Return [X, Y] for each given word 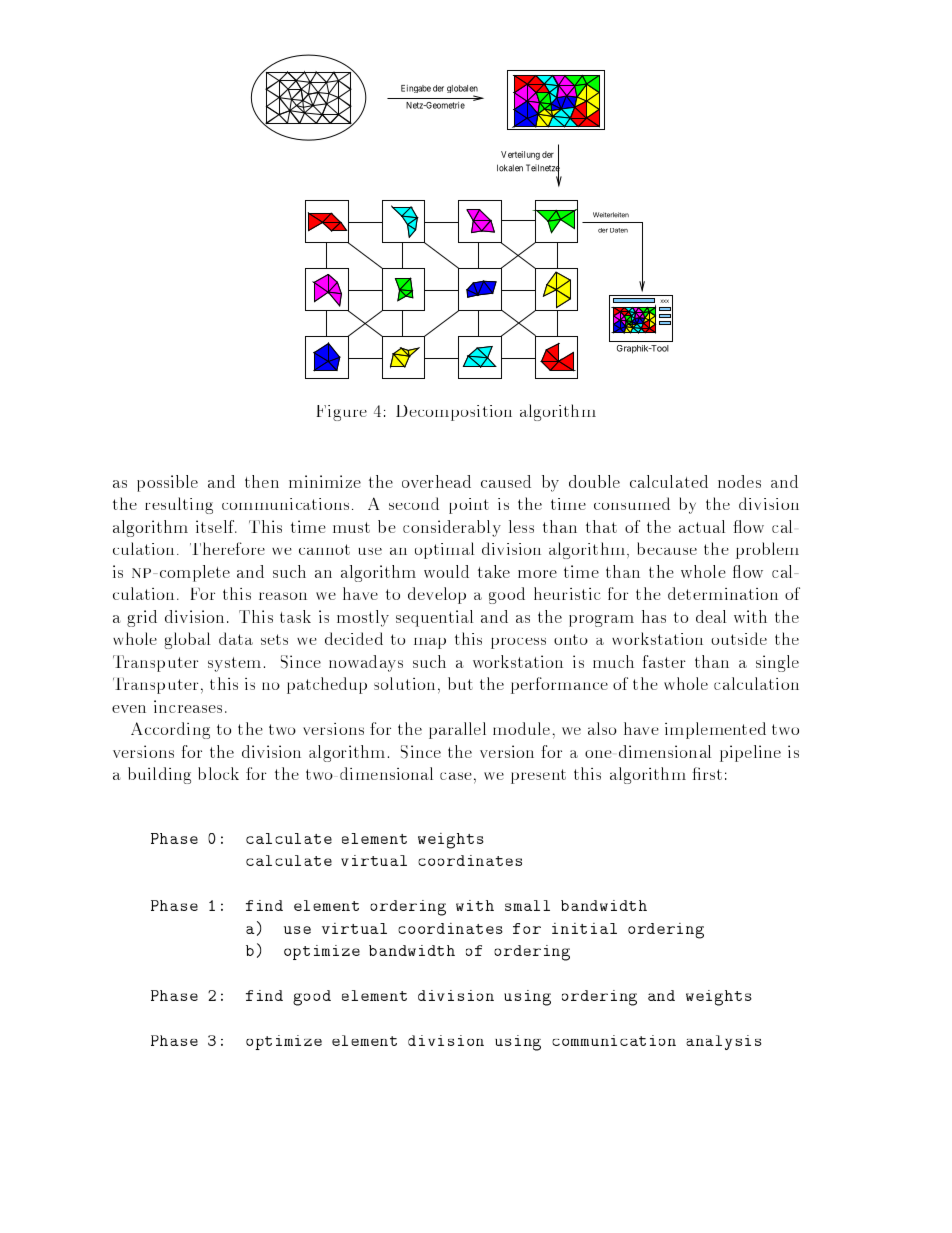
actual [702, 526]
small [527, 905]
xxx [664, 301]
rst [711, 774]
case [456, 776]
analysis [723, 1042]
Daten [619, 230]
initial [584, 928]
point [469, 506]
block [218, 773]
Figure [342, 413]
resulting [179, 505]
